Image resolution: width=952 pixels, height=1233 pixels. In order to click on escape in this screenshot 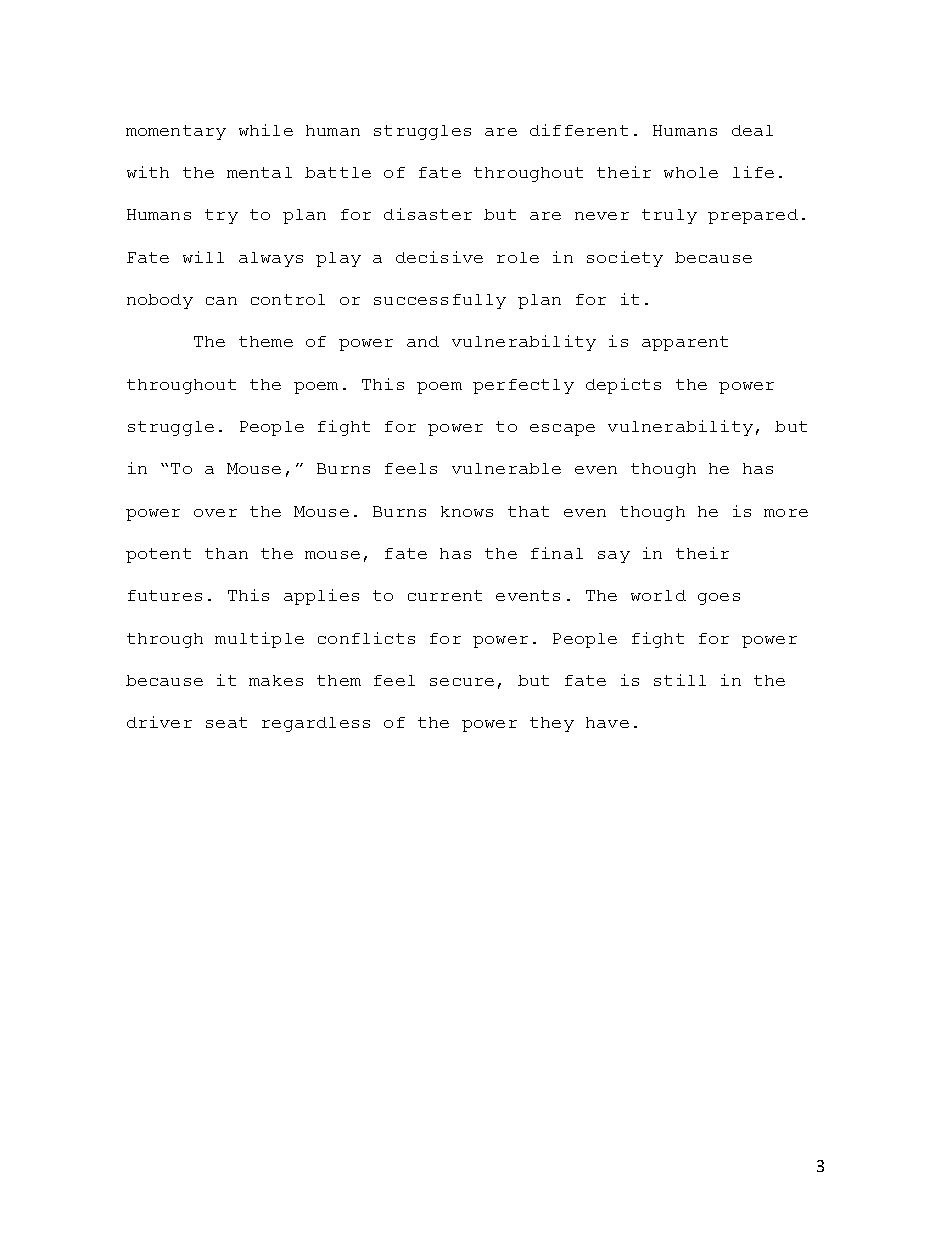, I will do `click(562, 430)`.
